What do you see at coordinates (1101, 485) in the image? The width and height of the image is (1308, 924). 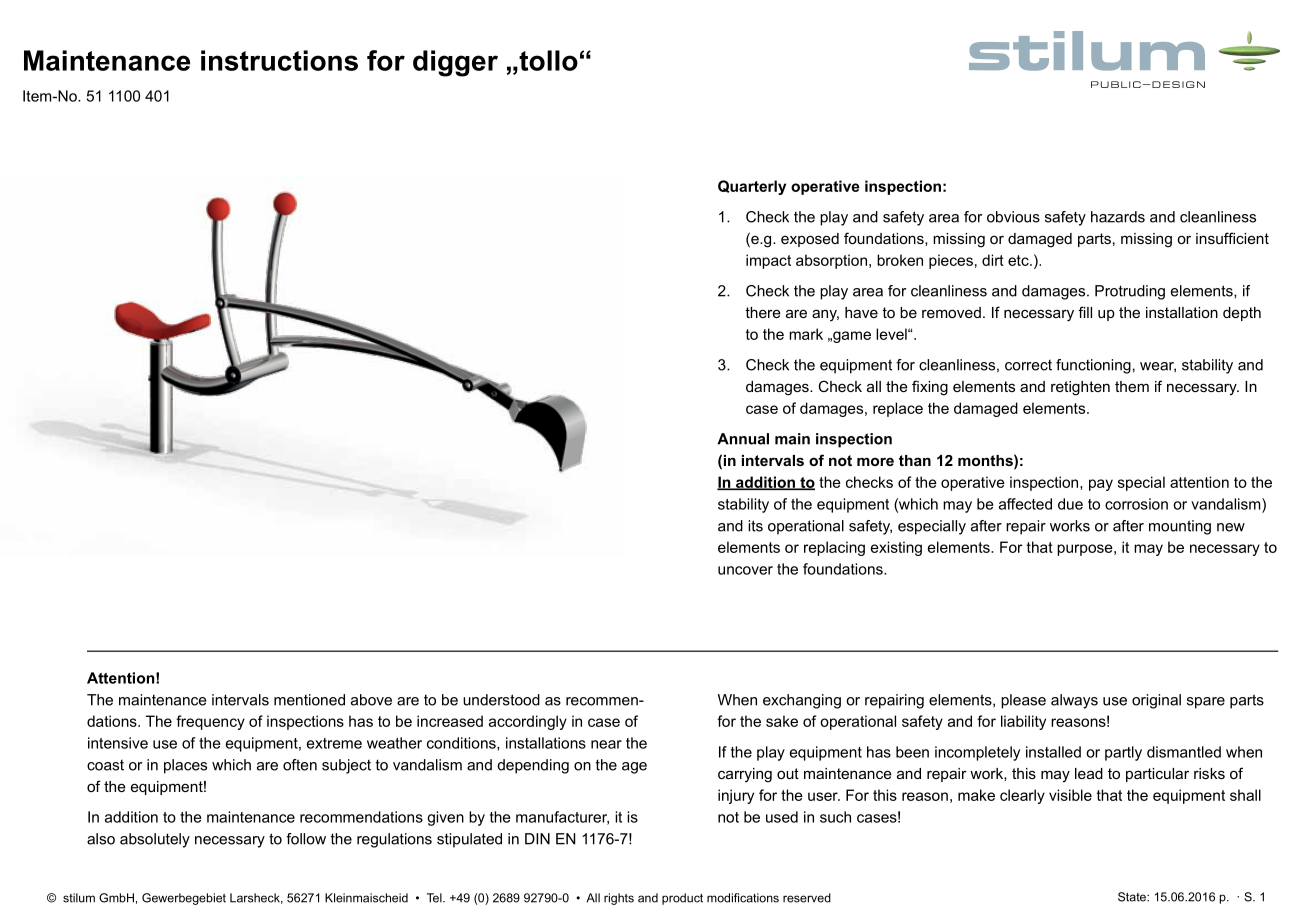 I see `pay` at bounding box center [1101, 485].
